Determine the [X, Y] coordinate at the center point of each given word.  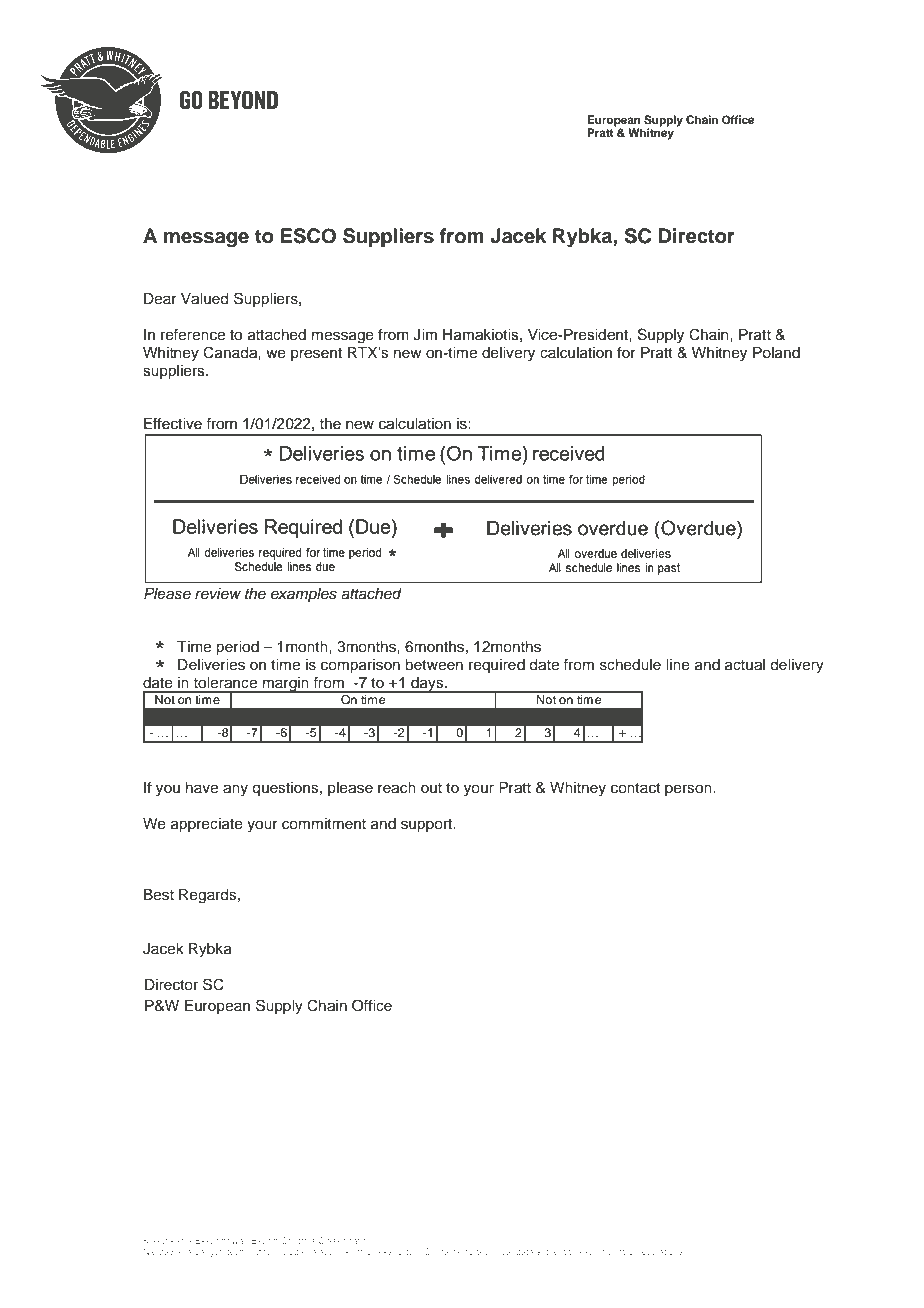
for [626, 352]
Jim [425, 335]
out [431, 788]
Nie [150, 1251]
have [202, 788]
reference [193, 335]
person [689, 790]
